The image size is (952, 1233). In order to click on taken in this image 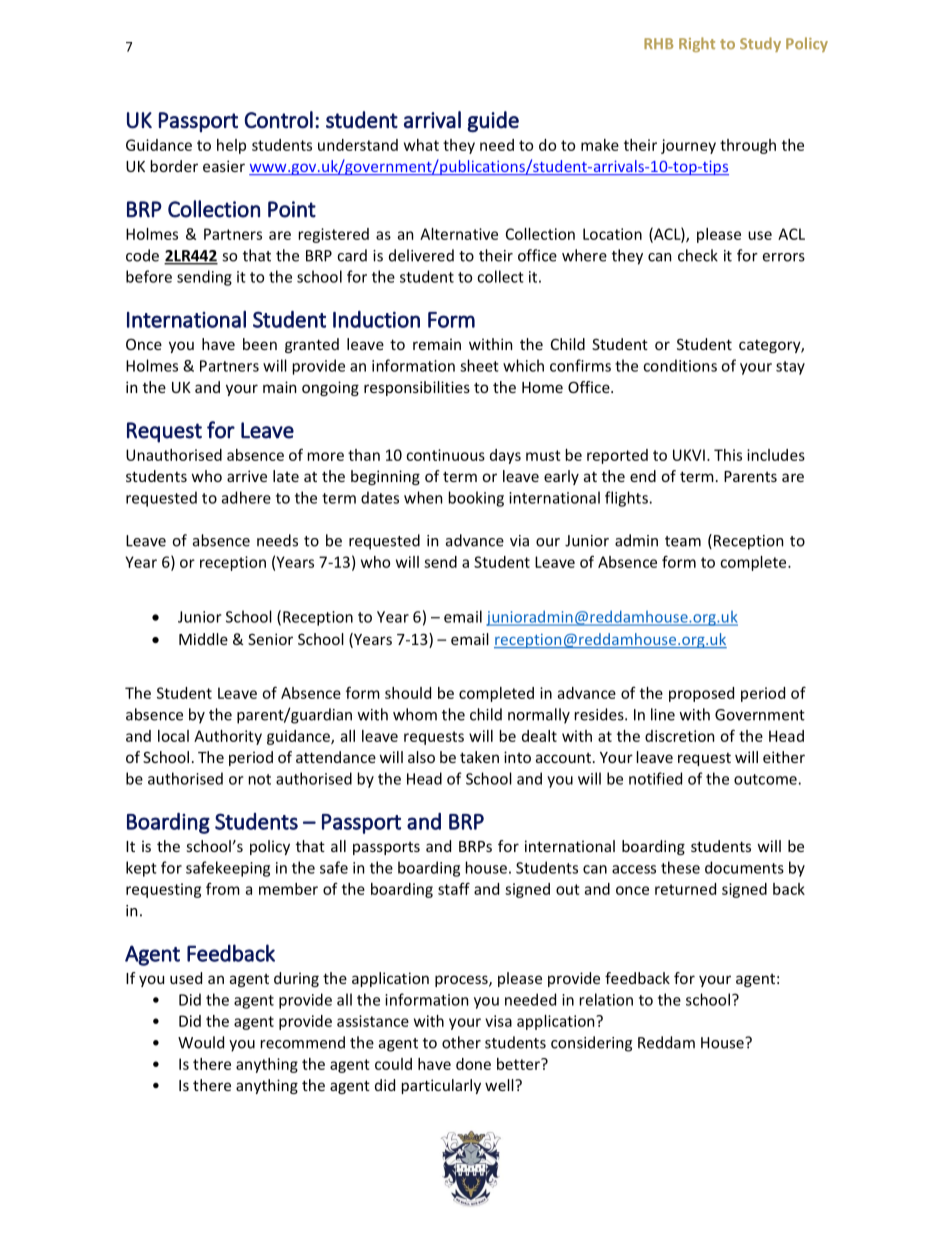, I will do `click(479, 757)`.
